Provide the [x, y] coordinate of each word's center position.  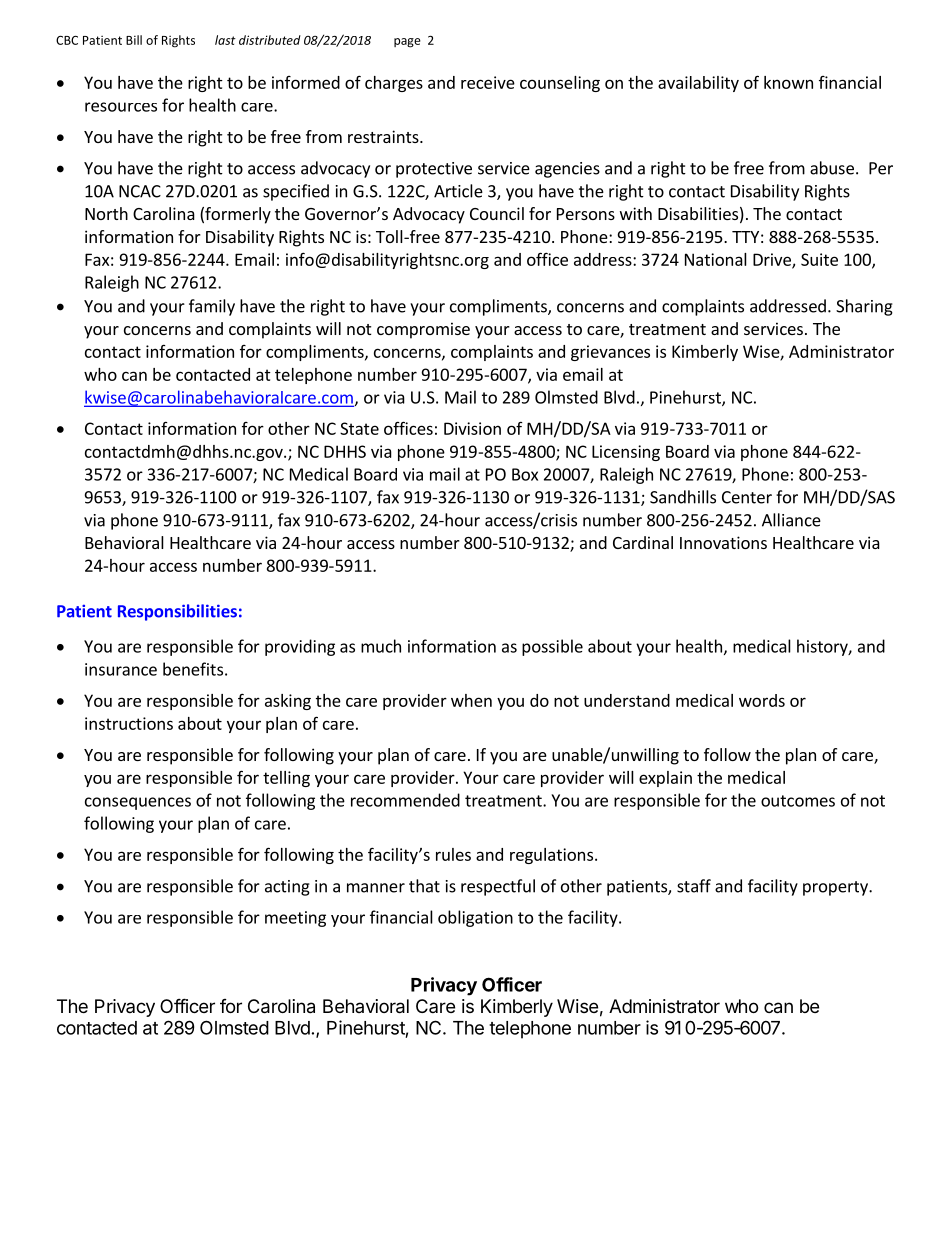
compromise [423, 330]
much [381, 646]
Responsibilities [177, 612]
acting [287, 888]
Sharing [864, 307]
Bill [134, 40]
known [788, 82]
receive [488, 82]
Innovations [723, 542]
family [212, 307]
